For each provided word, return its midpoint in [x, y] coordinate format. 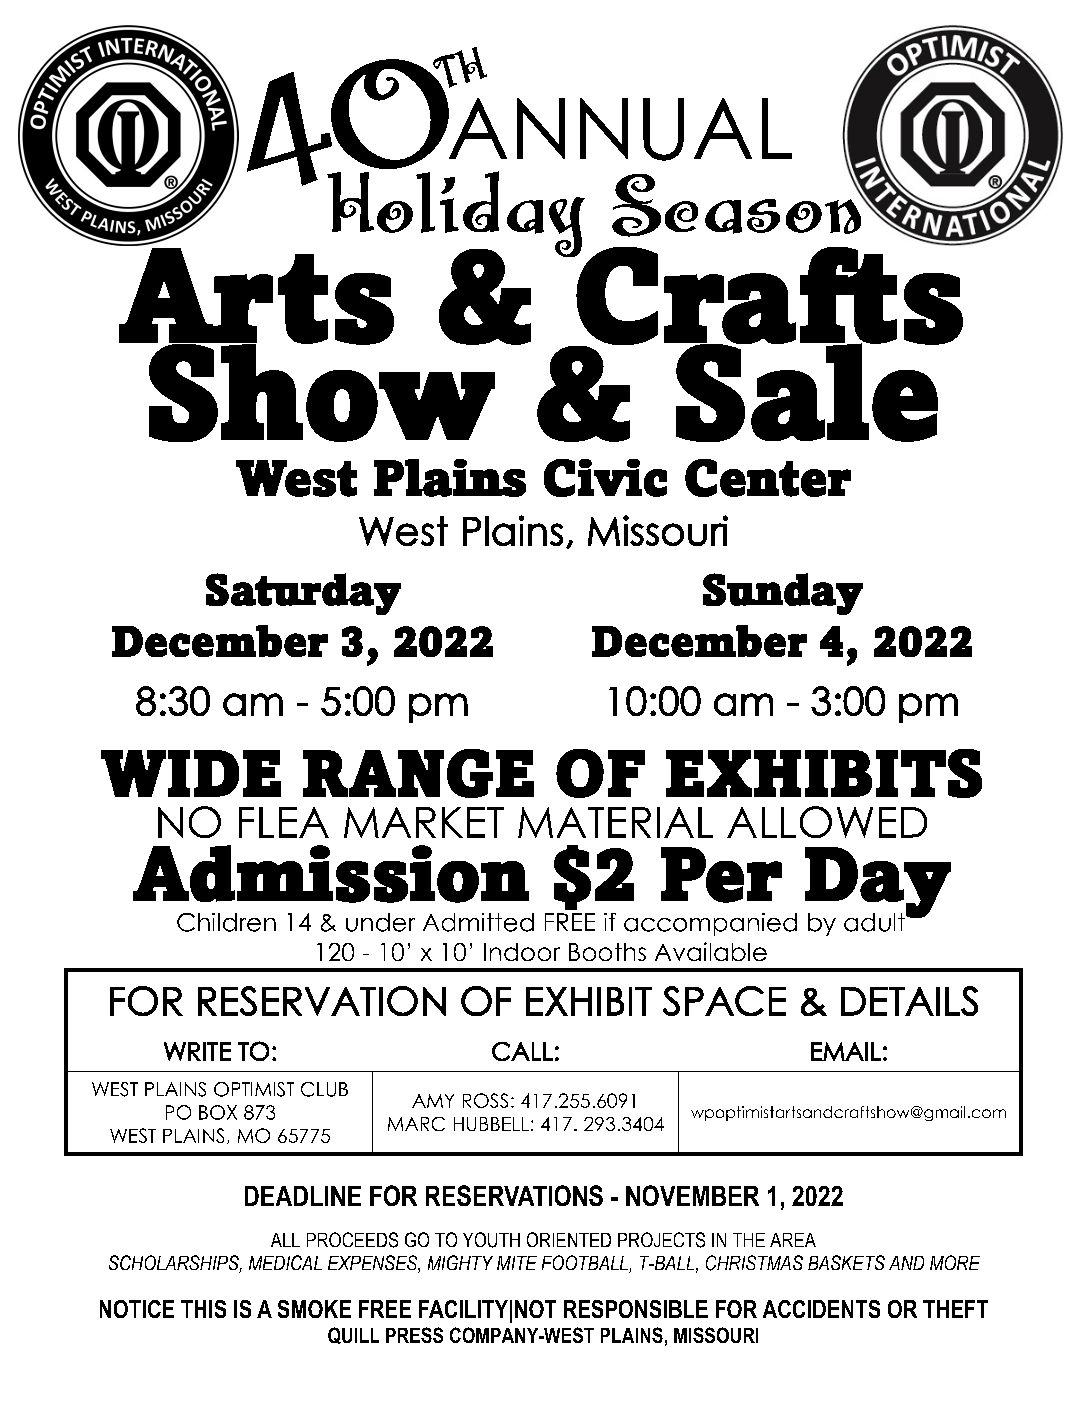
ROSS [485, 1100]
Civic [605, 478]
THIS [203, 1309]
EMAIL [846, 1051]
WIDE [191, 773]
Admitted [478, 922]
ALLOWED [827, 822]
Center [768, 478]
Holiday [456, 215]
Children [226, 922]
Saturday [303, 594]
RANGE [418, 773]
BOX [218, 1112]
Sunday [783, 594]
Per [721, 875]
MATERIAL [615, 822]
